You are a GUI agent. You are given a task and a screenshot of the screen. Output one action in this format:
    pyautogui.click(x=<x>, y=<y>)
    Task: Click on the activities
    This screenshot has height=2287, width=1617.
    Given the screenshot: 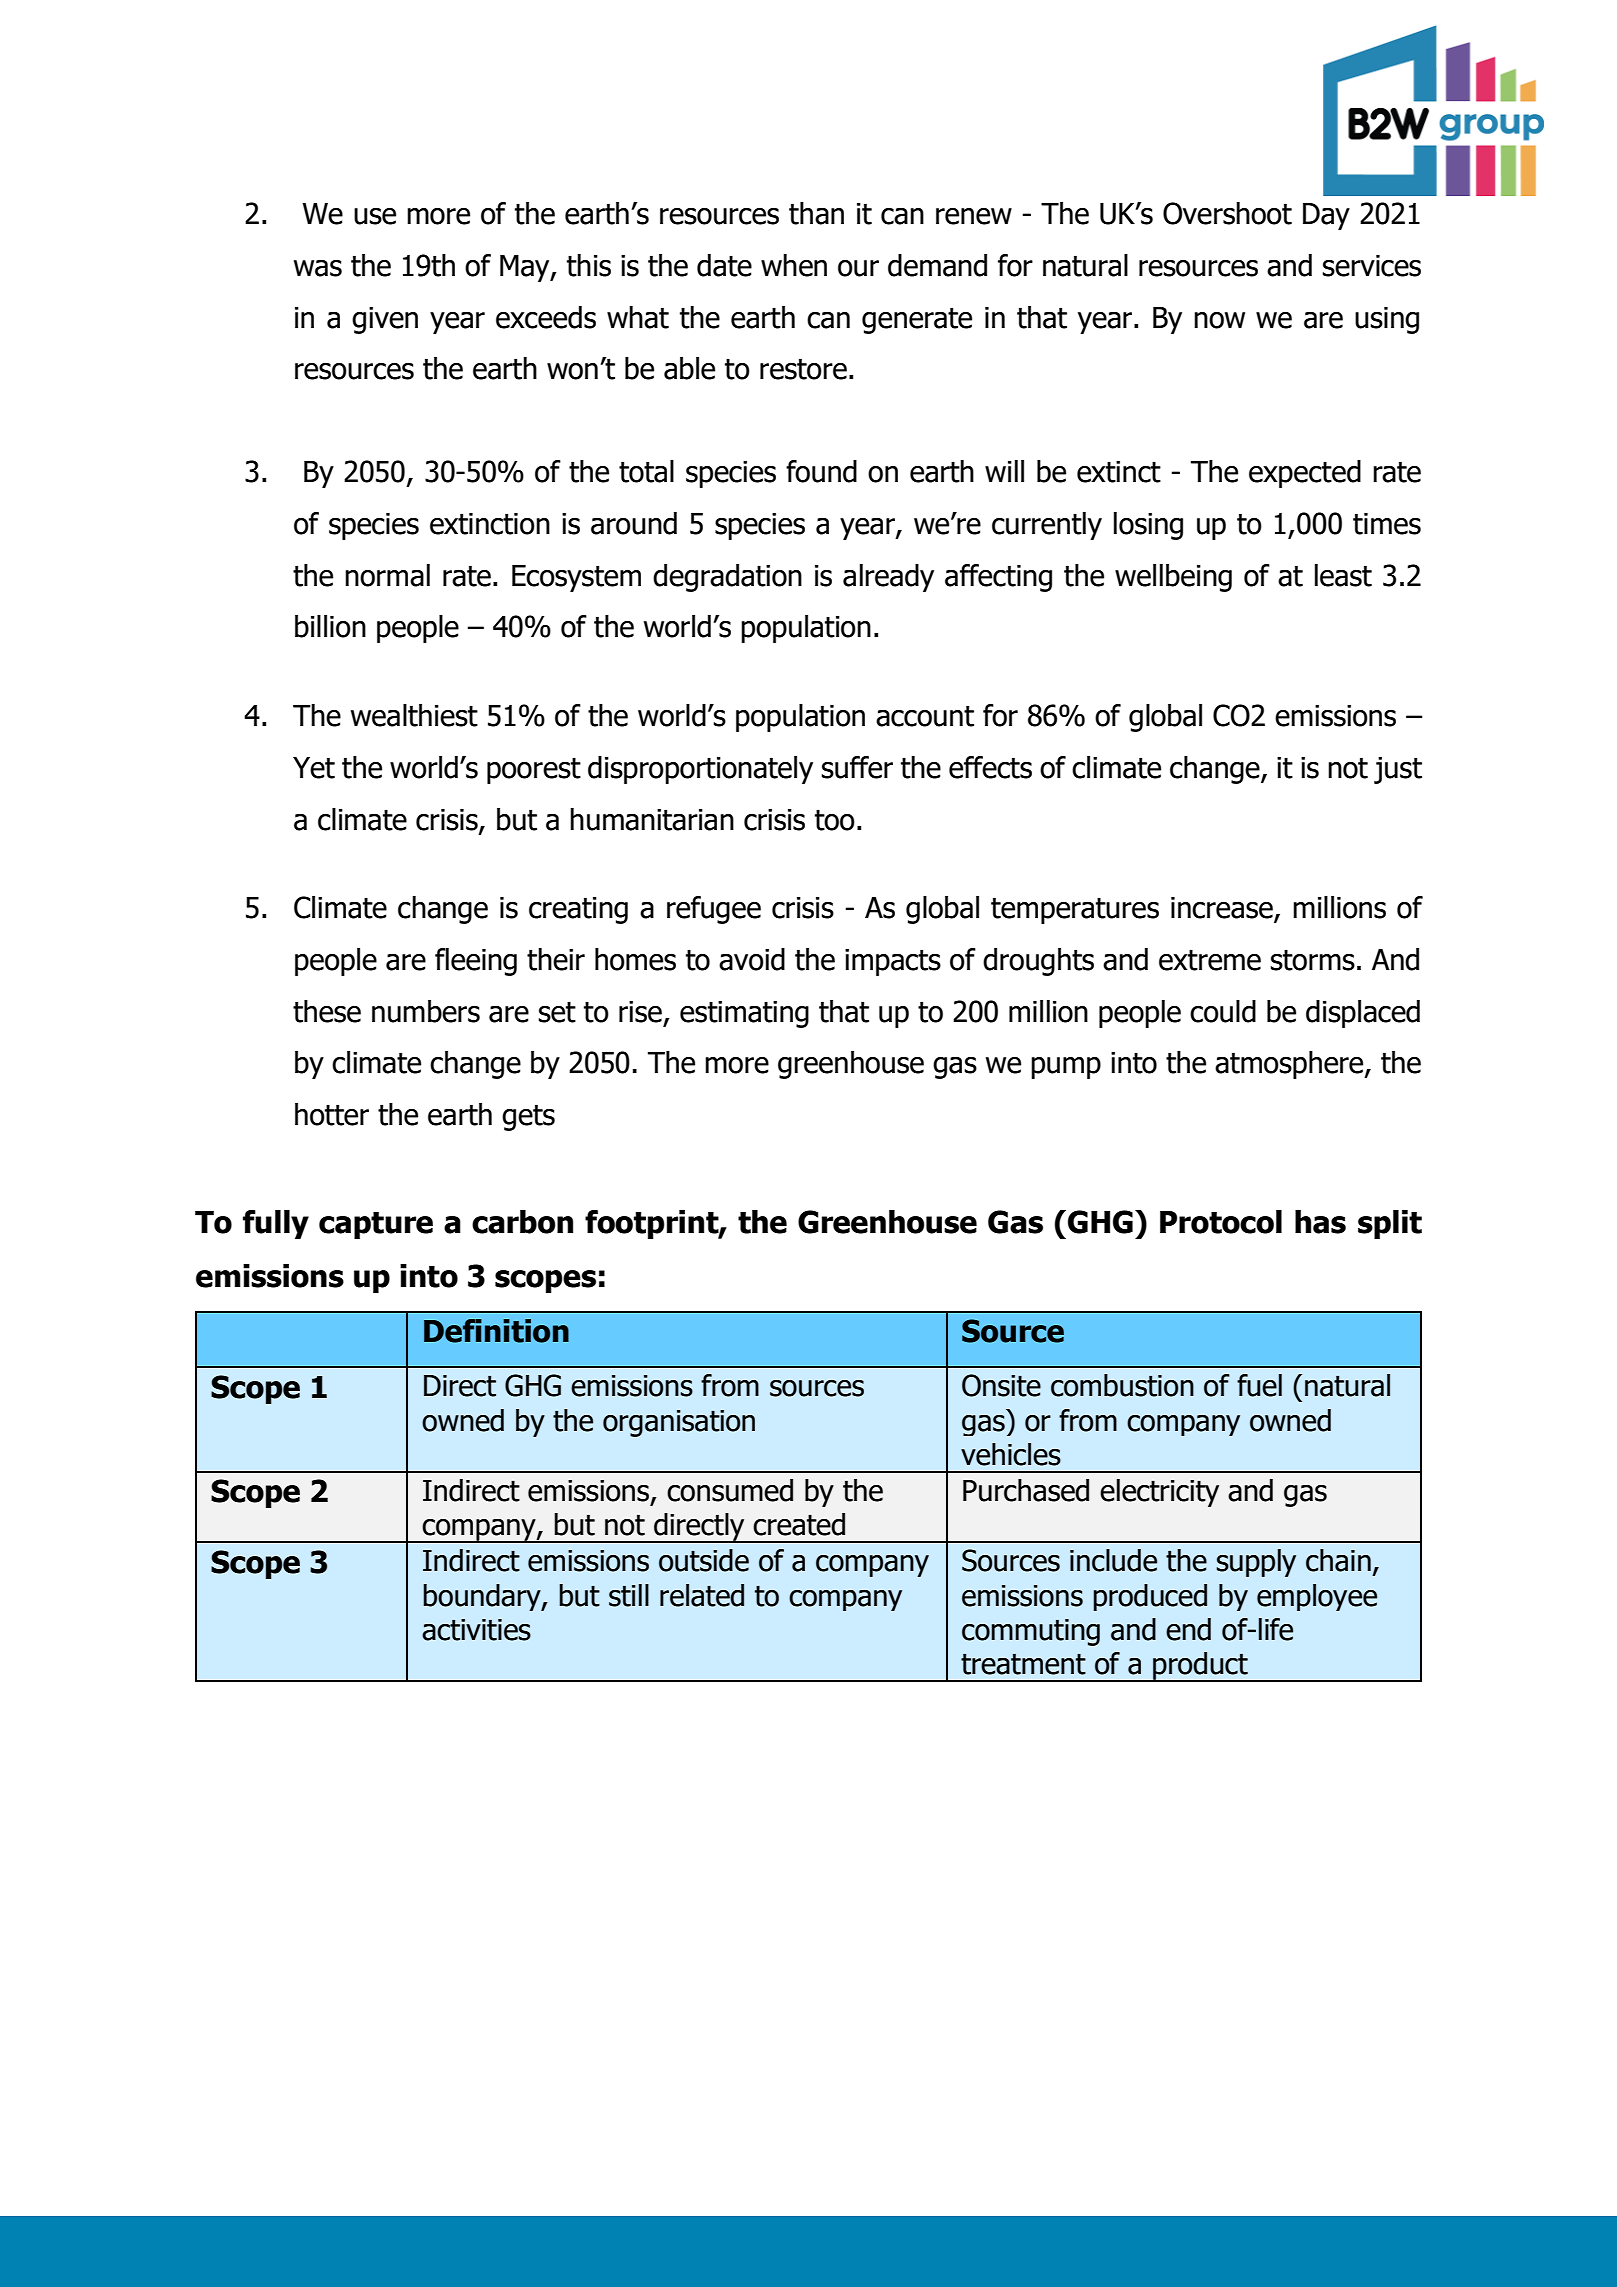 What is the action you would take?
    pyautogui.click(x=476, y=1630)
